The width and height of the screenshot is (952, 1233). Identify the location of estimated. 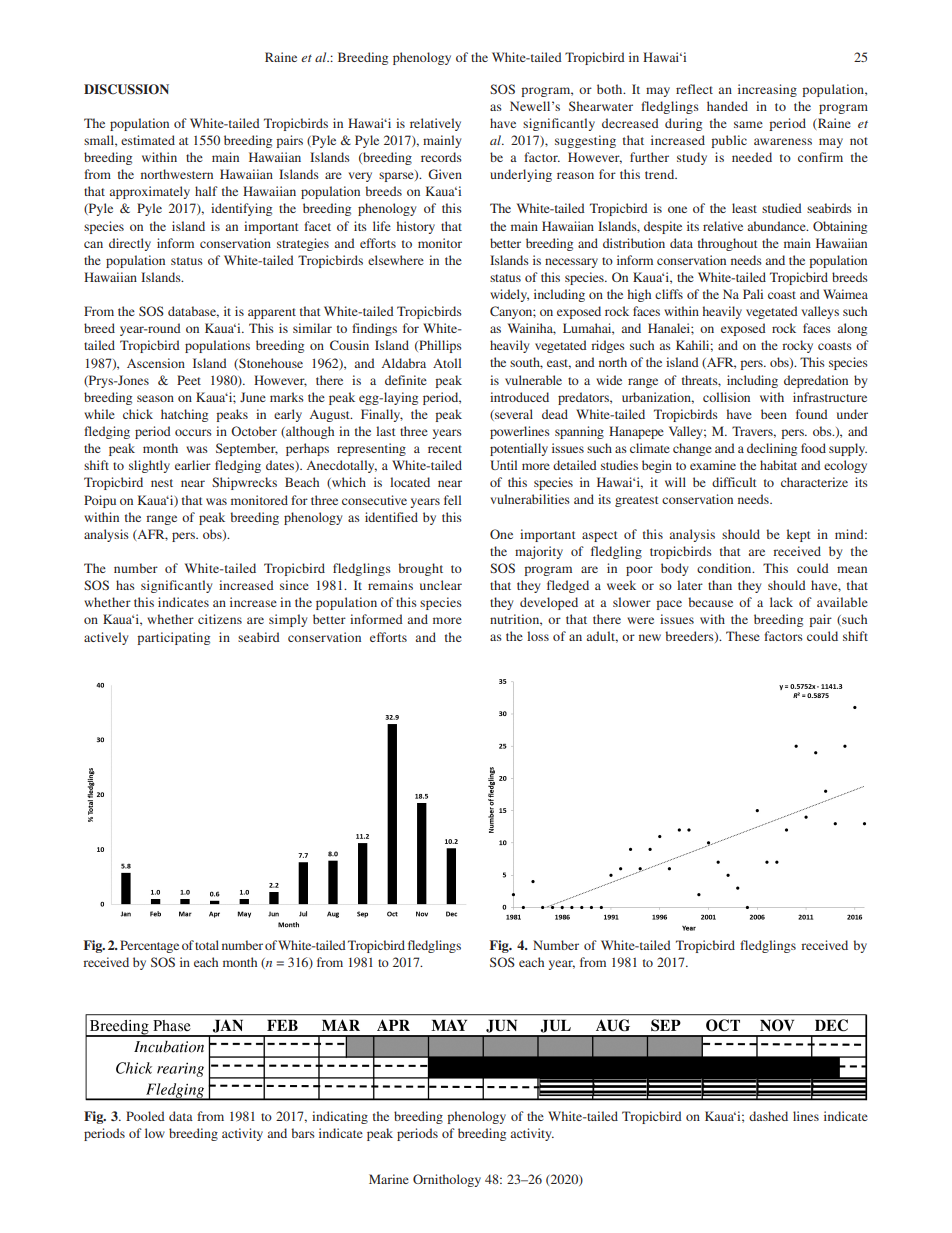
(148, 140).
